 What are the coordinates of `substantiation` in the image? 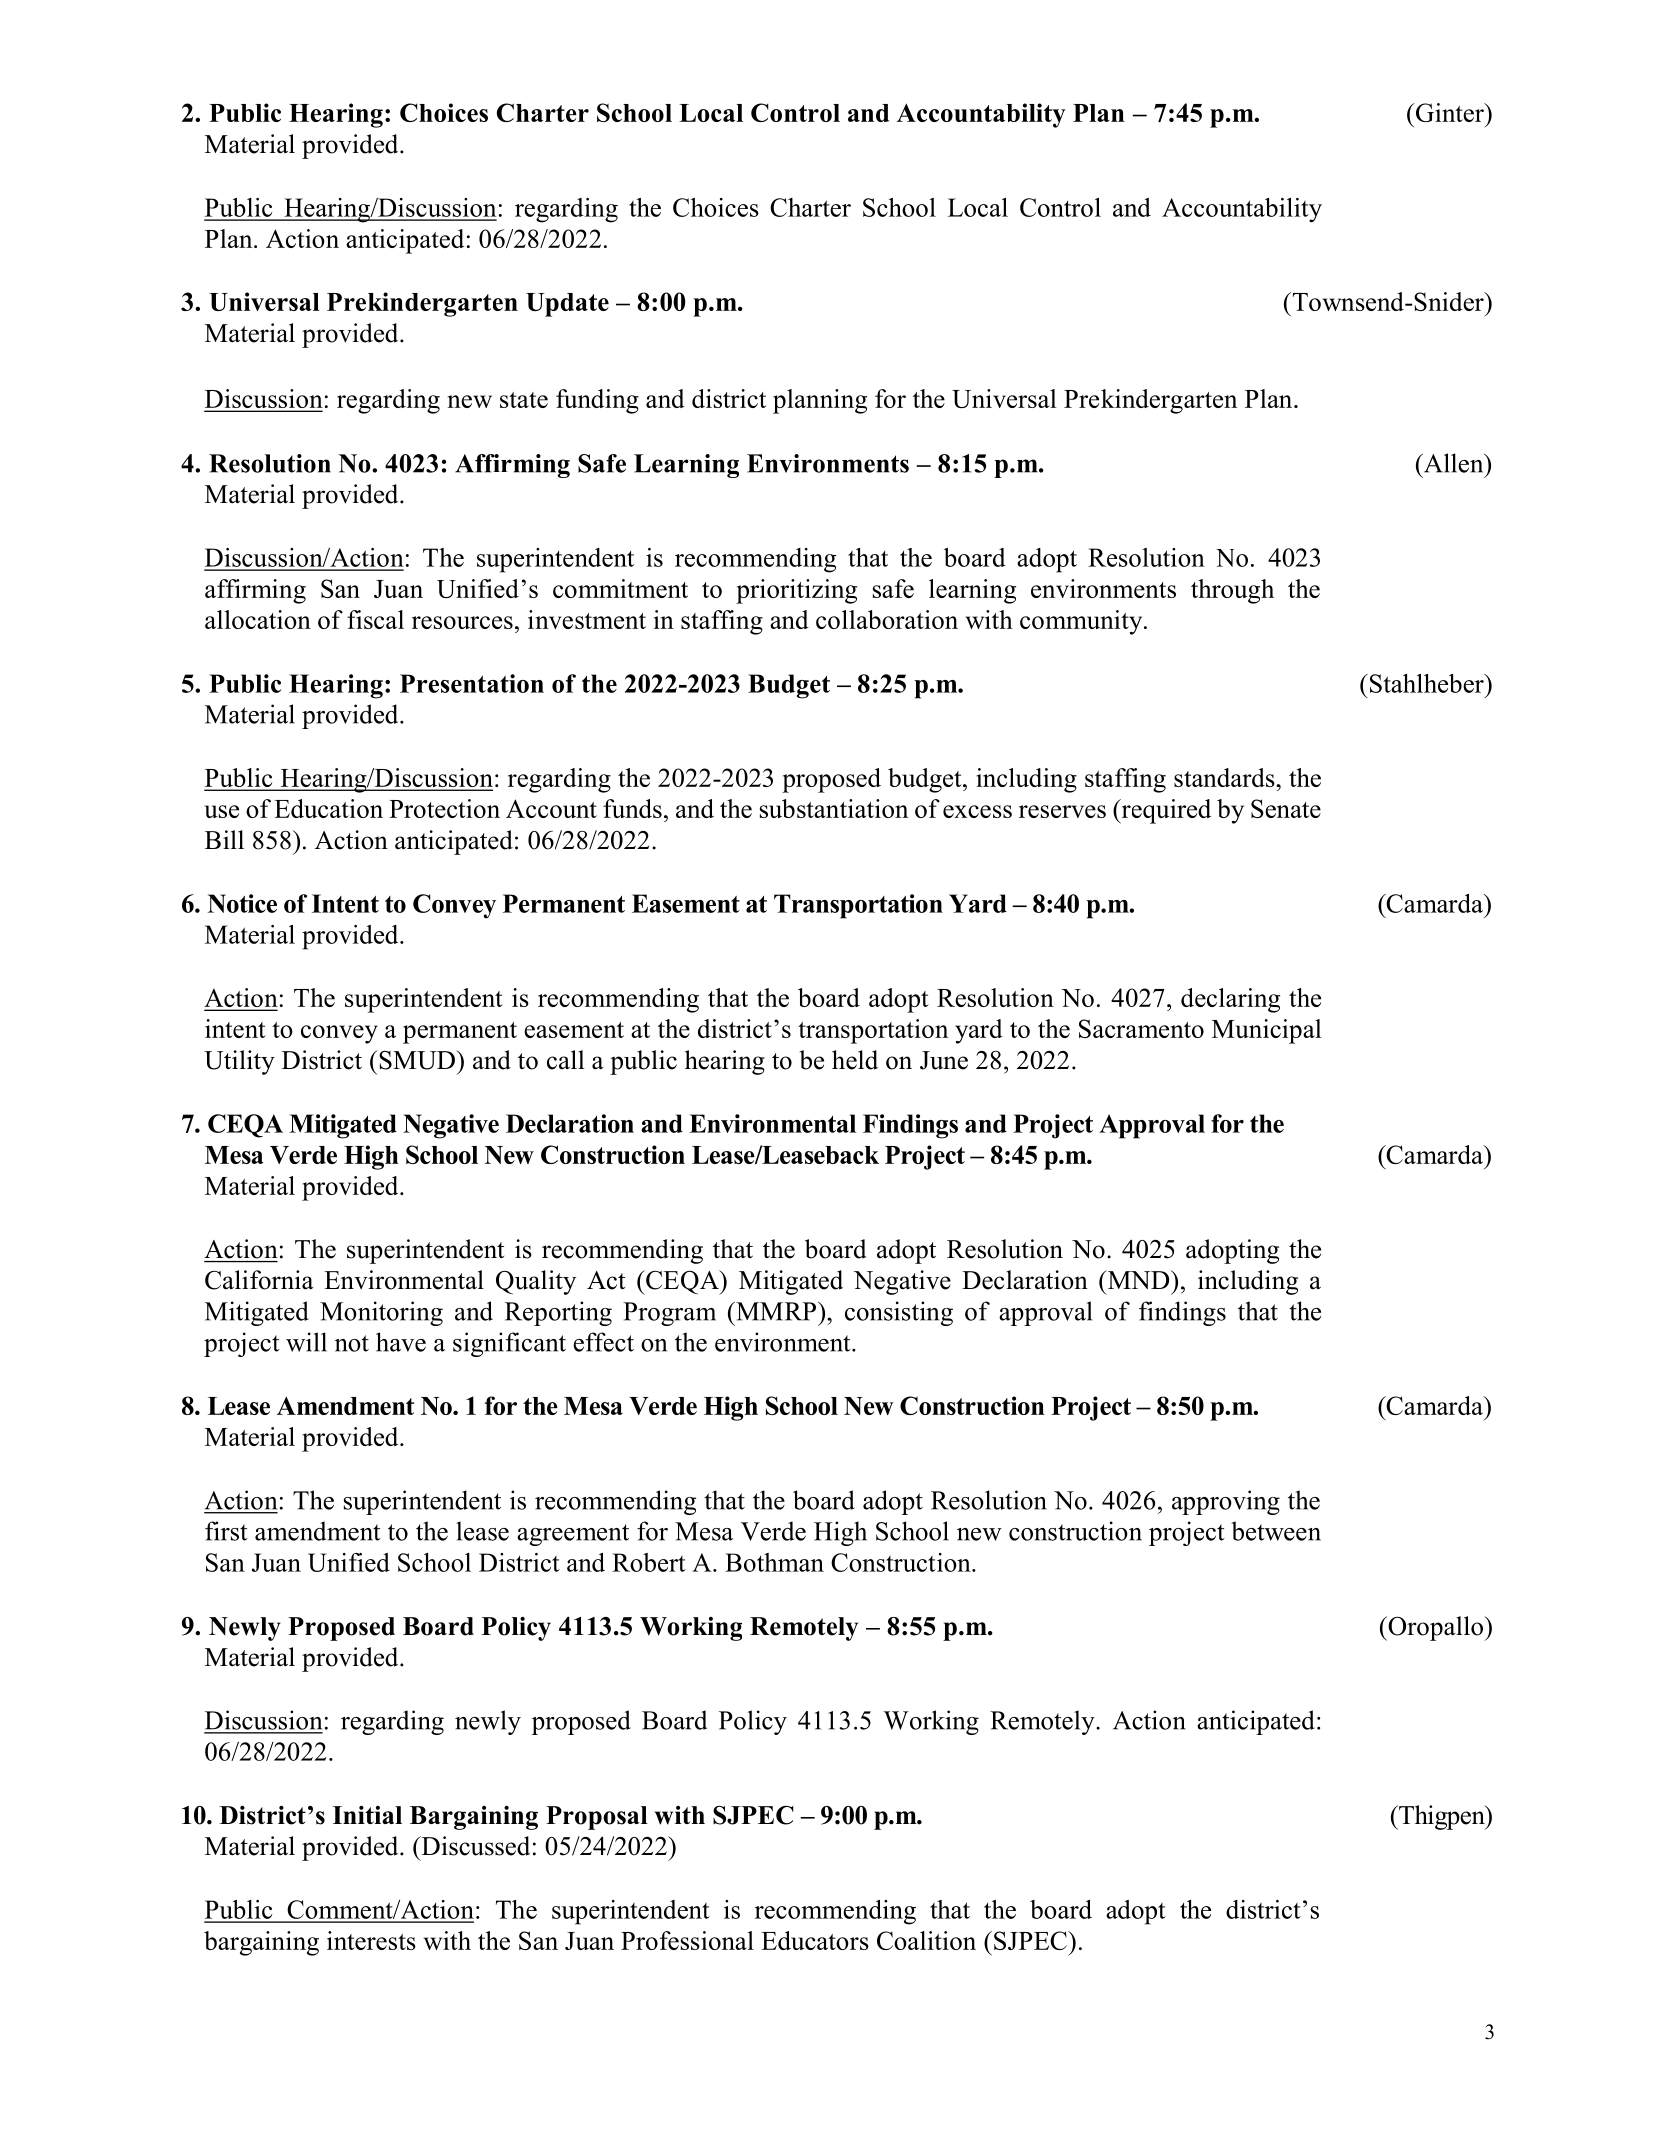 It's located at (834, 808).
